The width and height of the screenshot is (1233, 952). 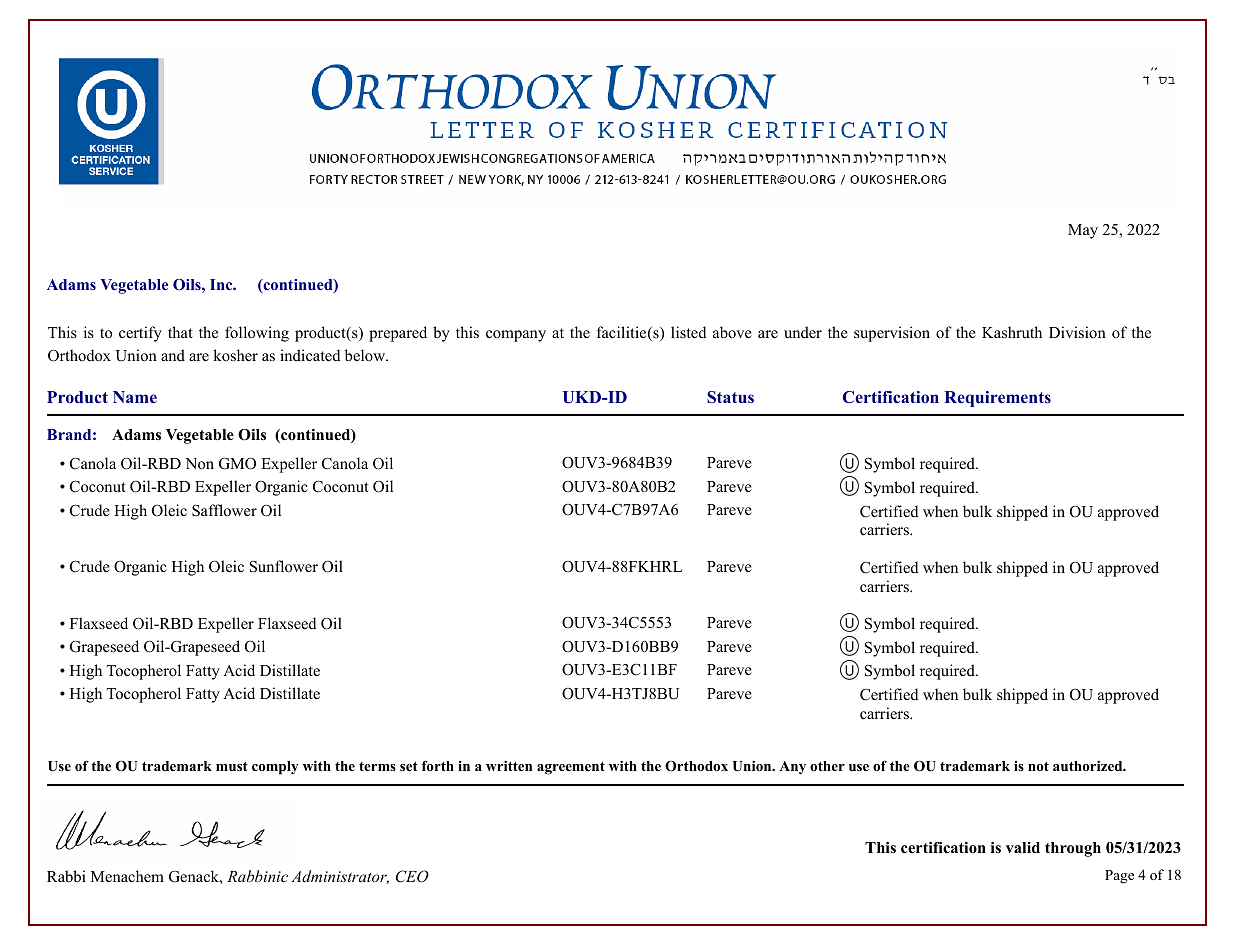 I want to click on May, so click(x=1083, y=231).
